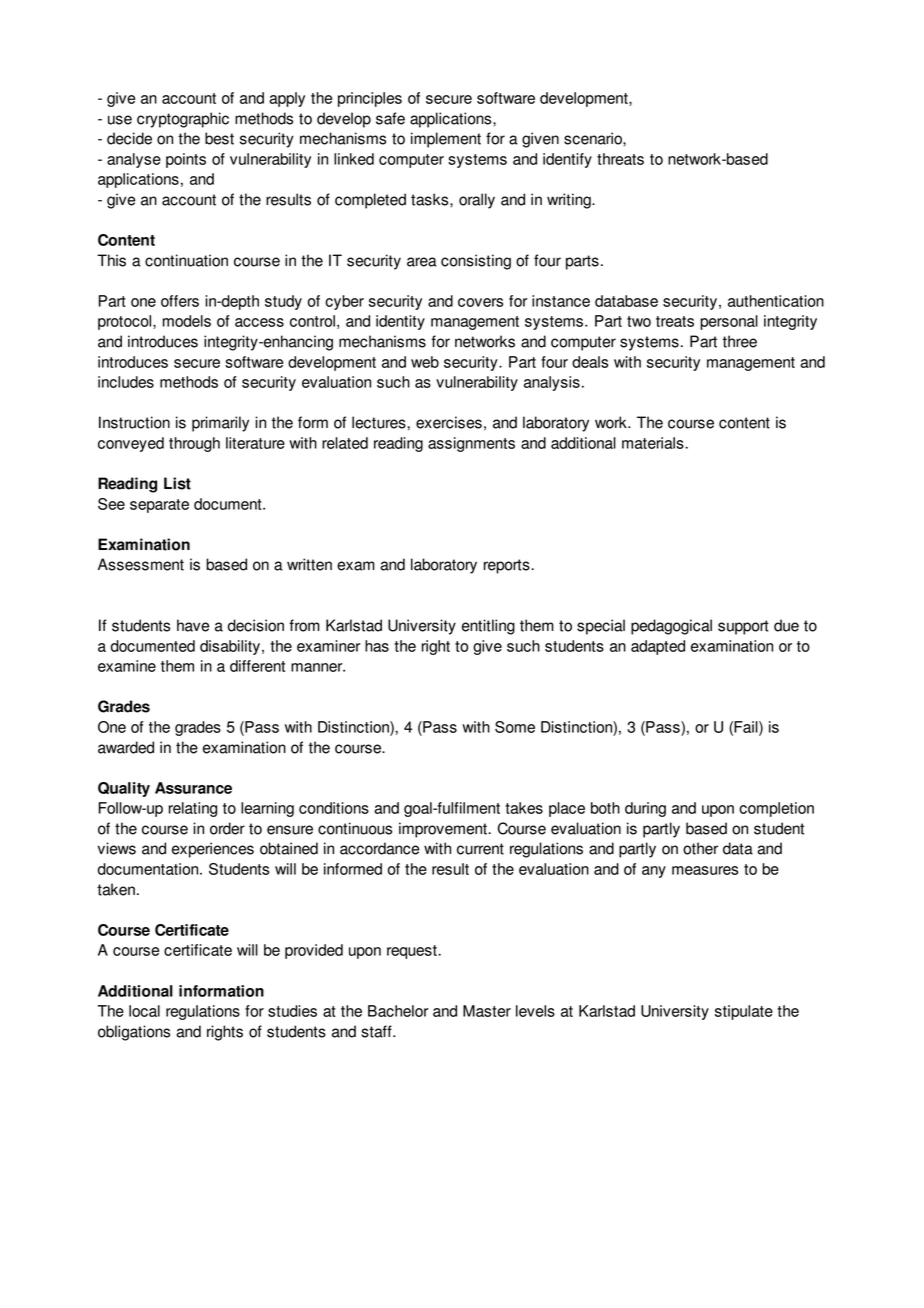 This document has width=924, height=1308. What do you see at coordinates (449, 422) in the document?
I see `exercises` at bounding box center [449, 422].
